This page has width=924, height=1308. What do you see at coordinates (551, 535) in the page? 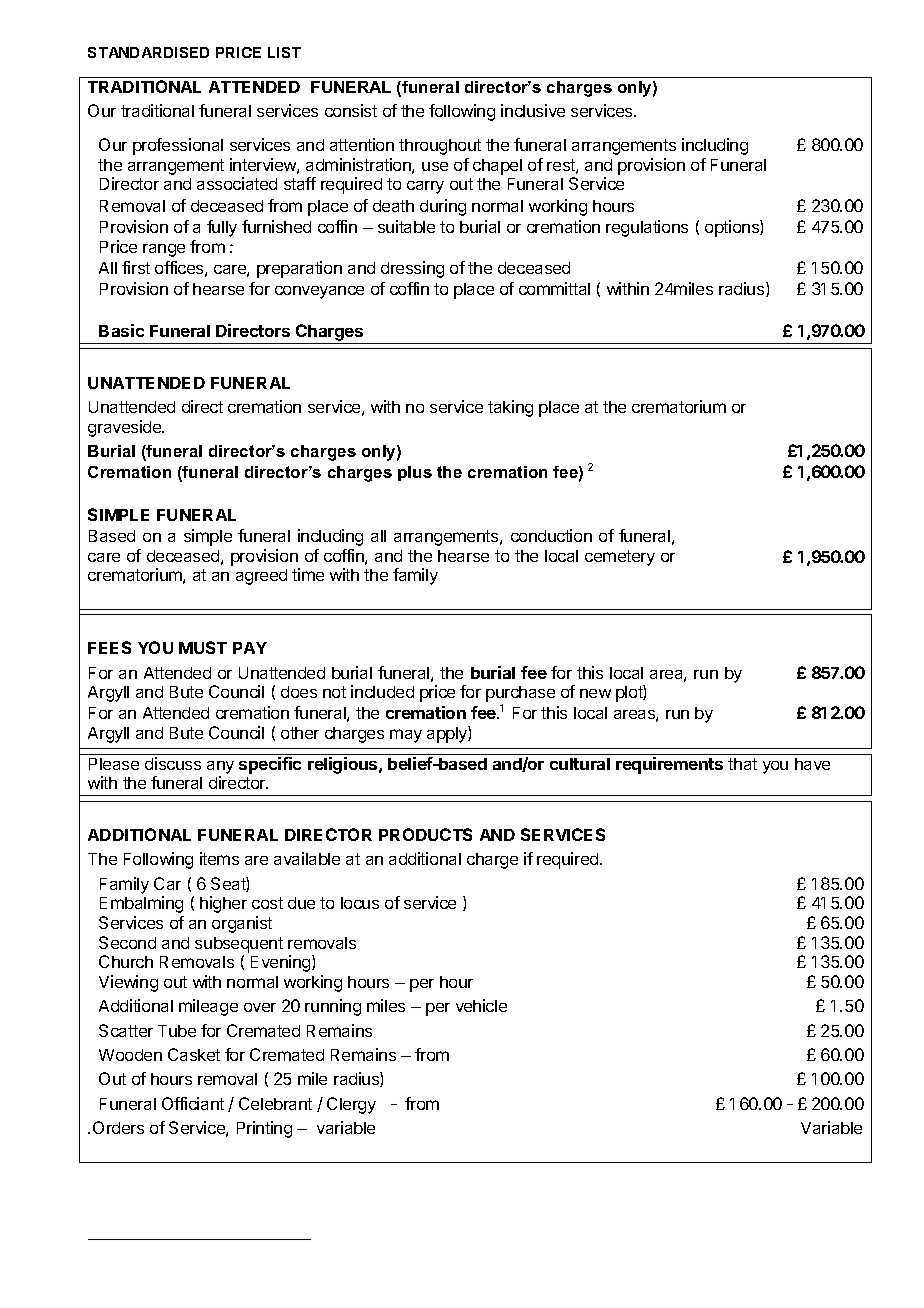
I see `conduction` at bounding box center [551, 535].
